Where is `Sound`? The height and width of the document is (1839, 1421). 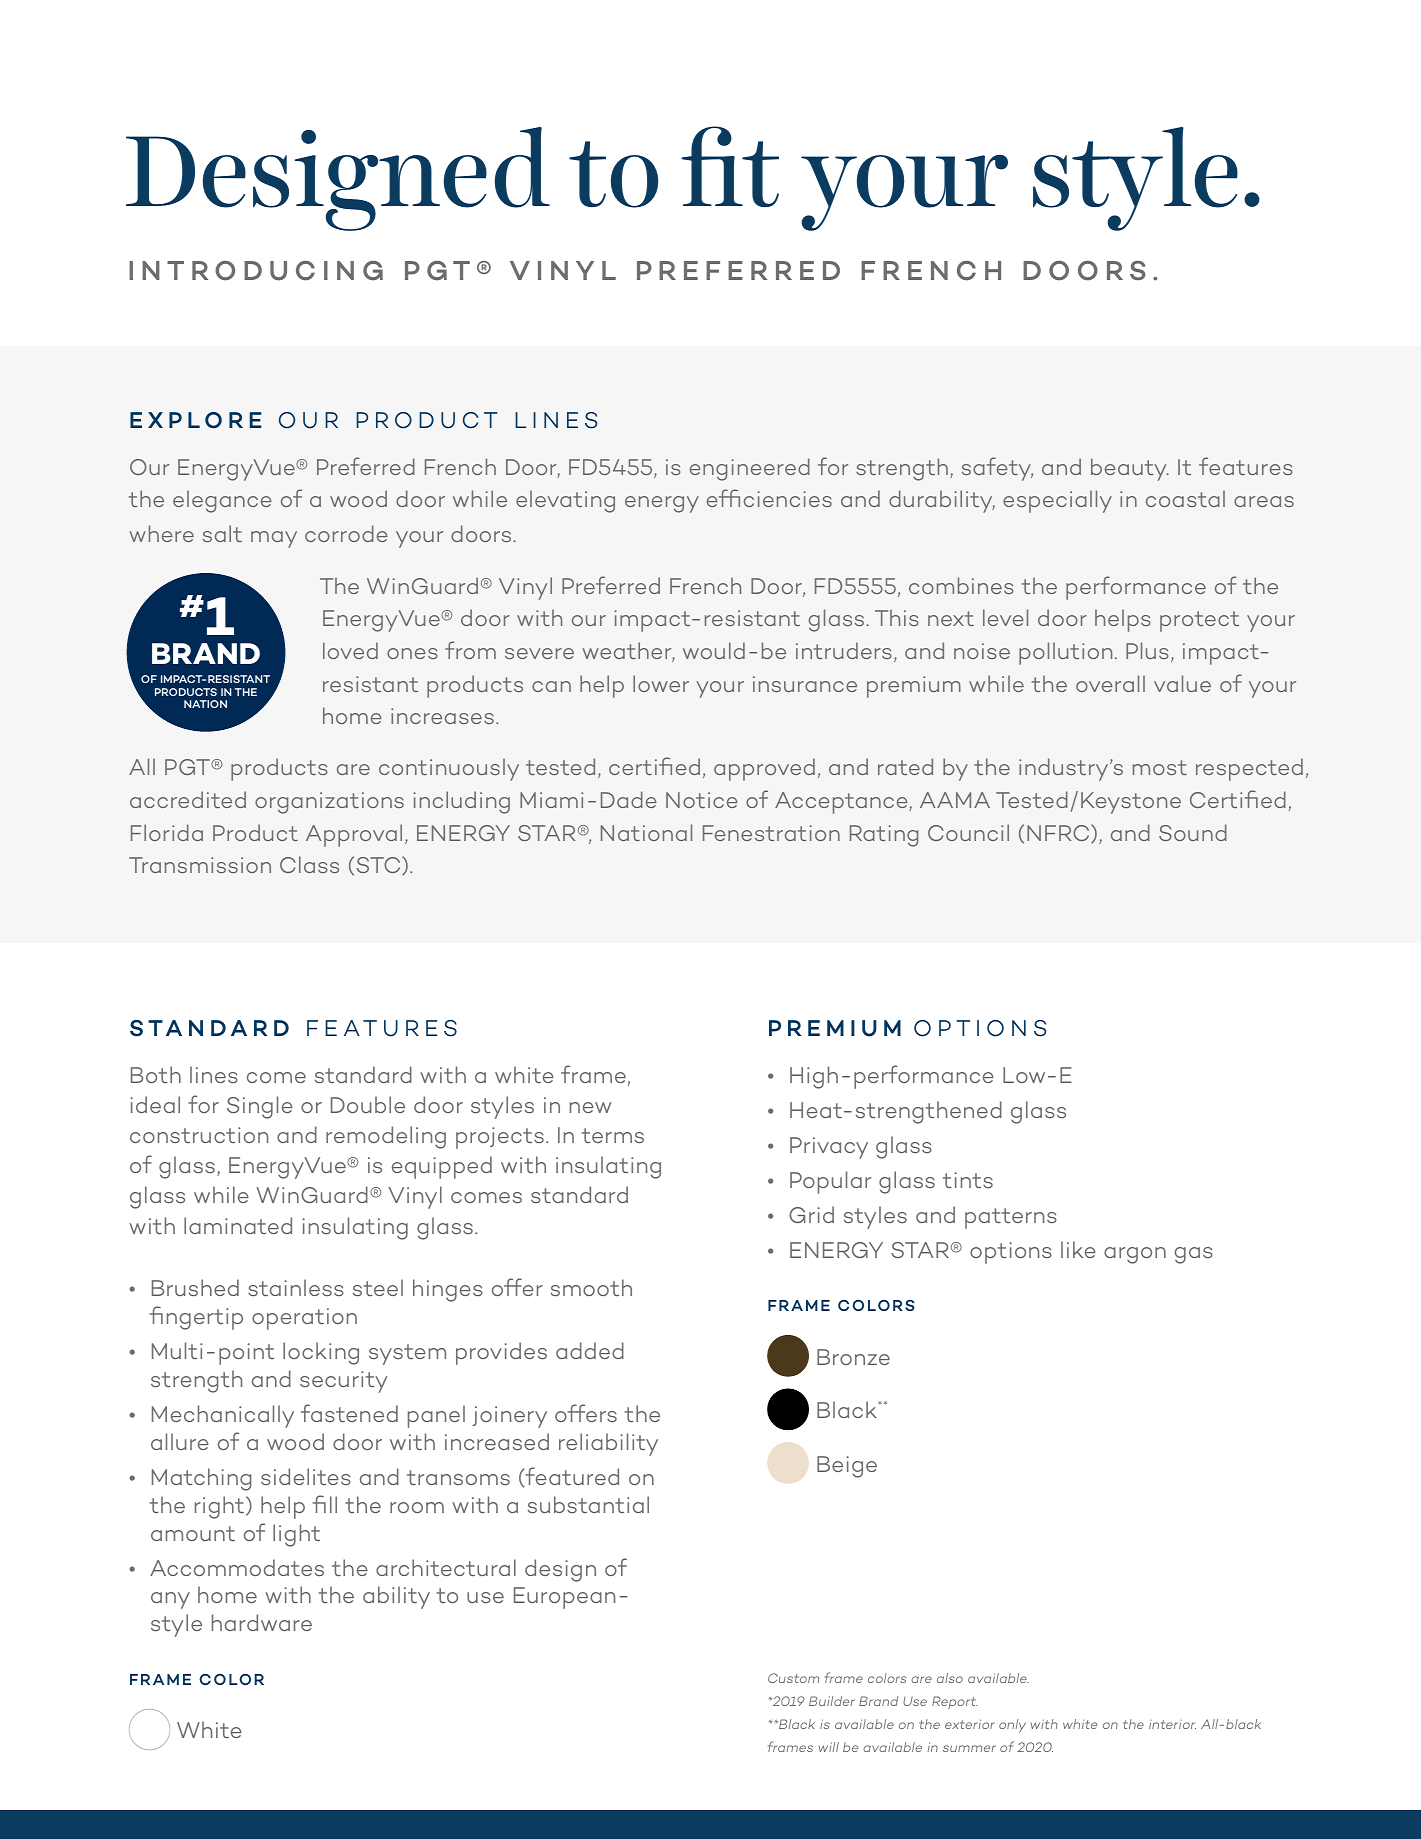
Sound is located at coordinates (1193, 832).
